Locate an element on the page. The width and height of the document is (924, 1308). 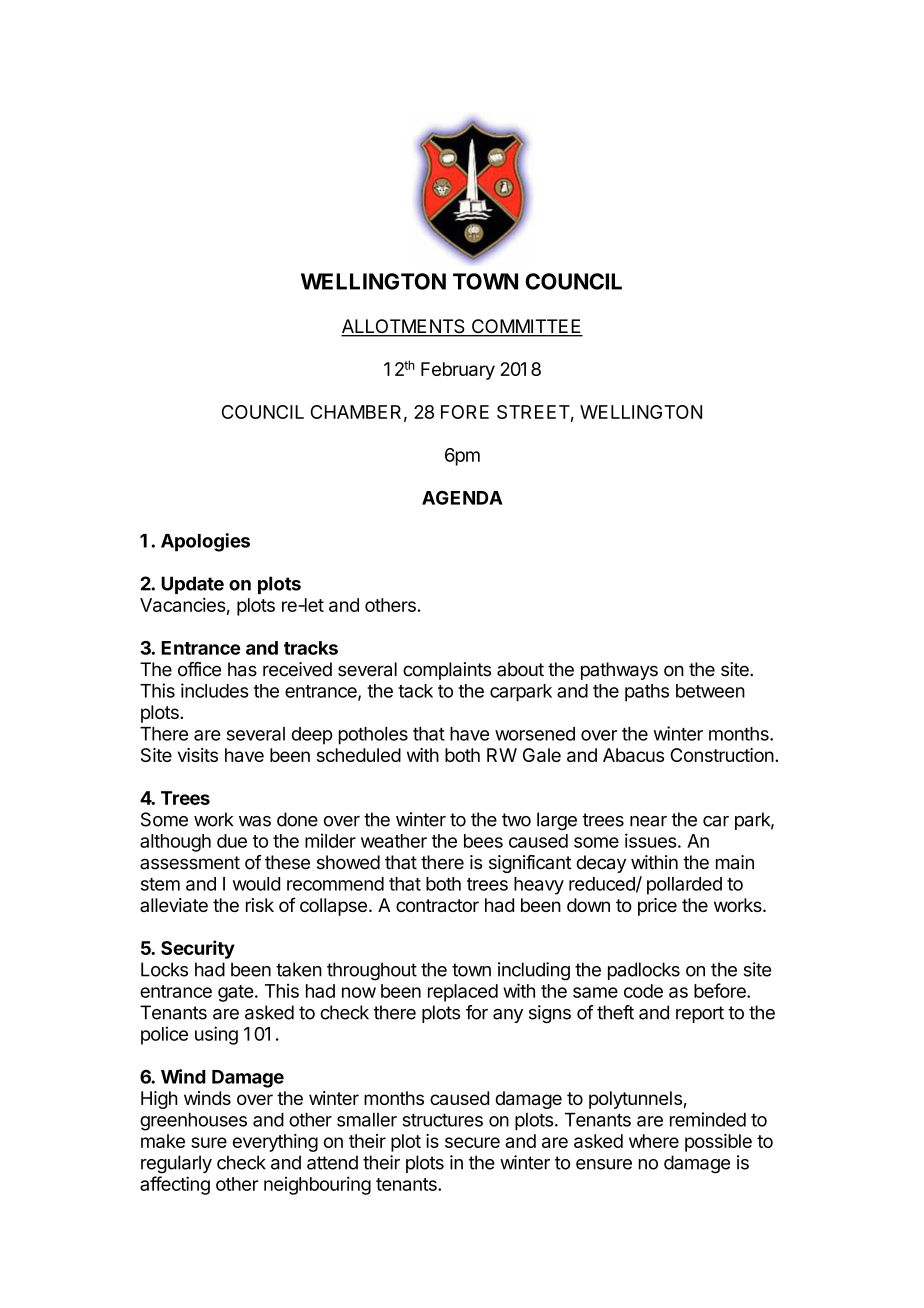
pathways is located at coordinates (619, 671).
